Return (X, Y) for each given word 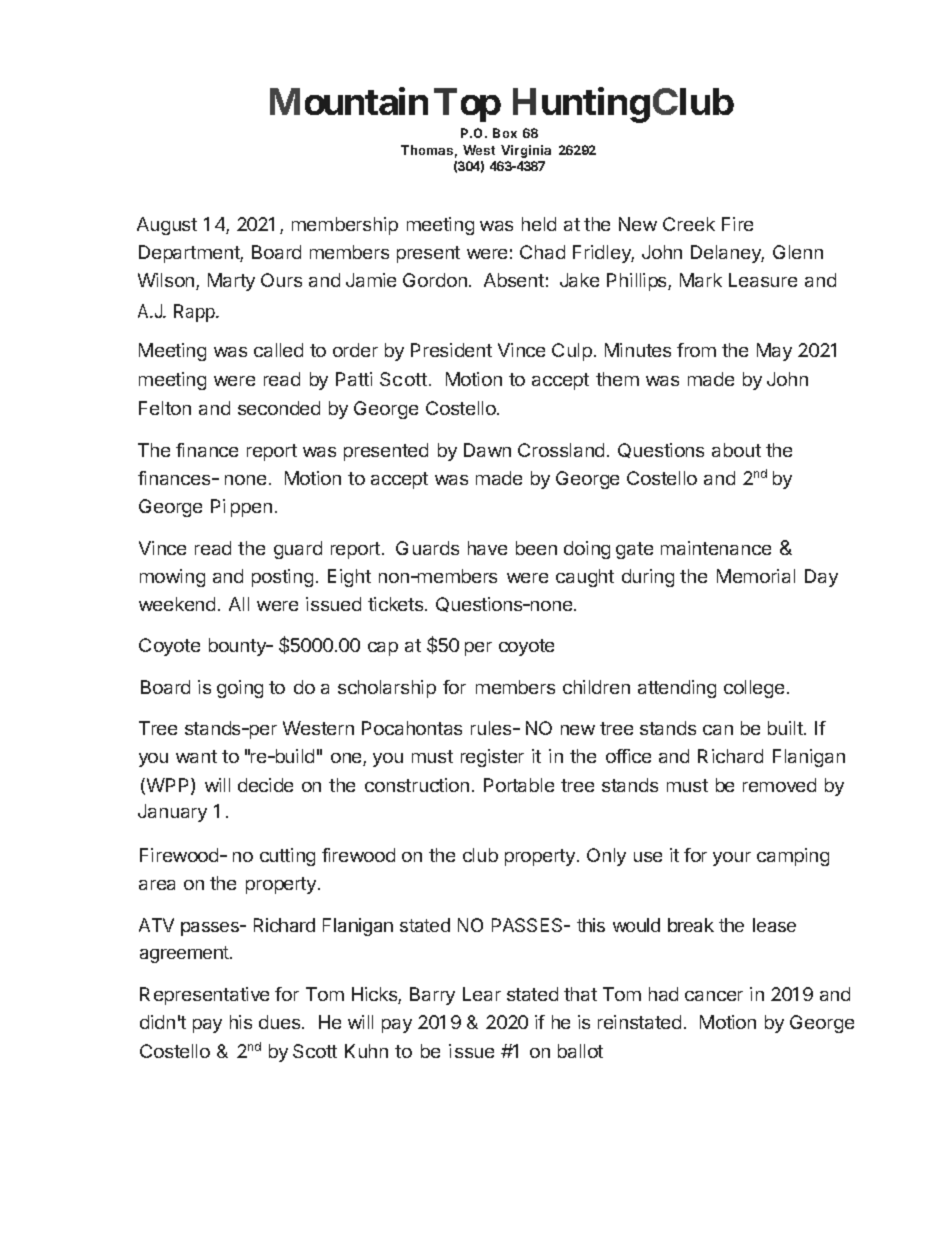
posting (282, 578)
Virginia (526, 151)
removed (779, 785)
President (451, 350)
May (774, 352)
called (278, 350)
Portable (519, 785)
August (167, 226)
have (487, 548)
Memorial (756, 576)
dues (281, 1022)
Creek (689, 224)
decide (265, 785)
